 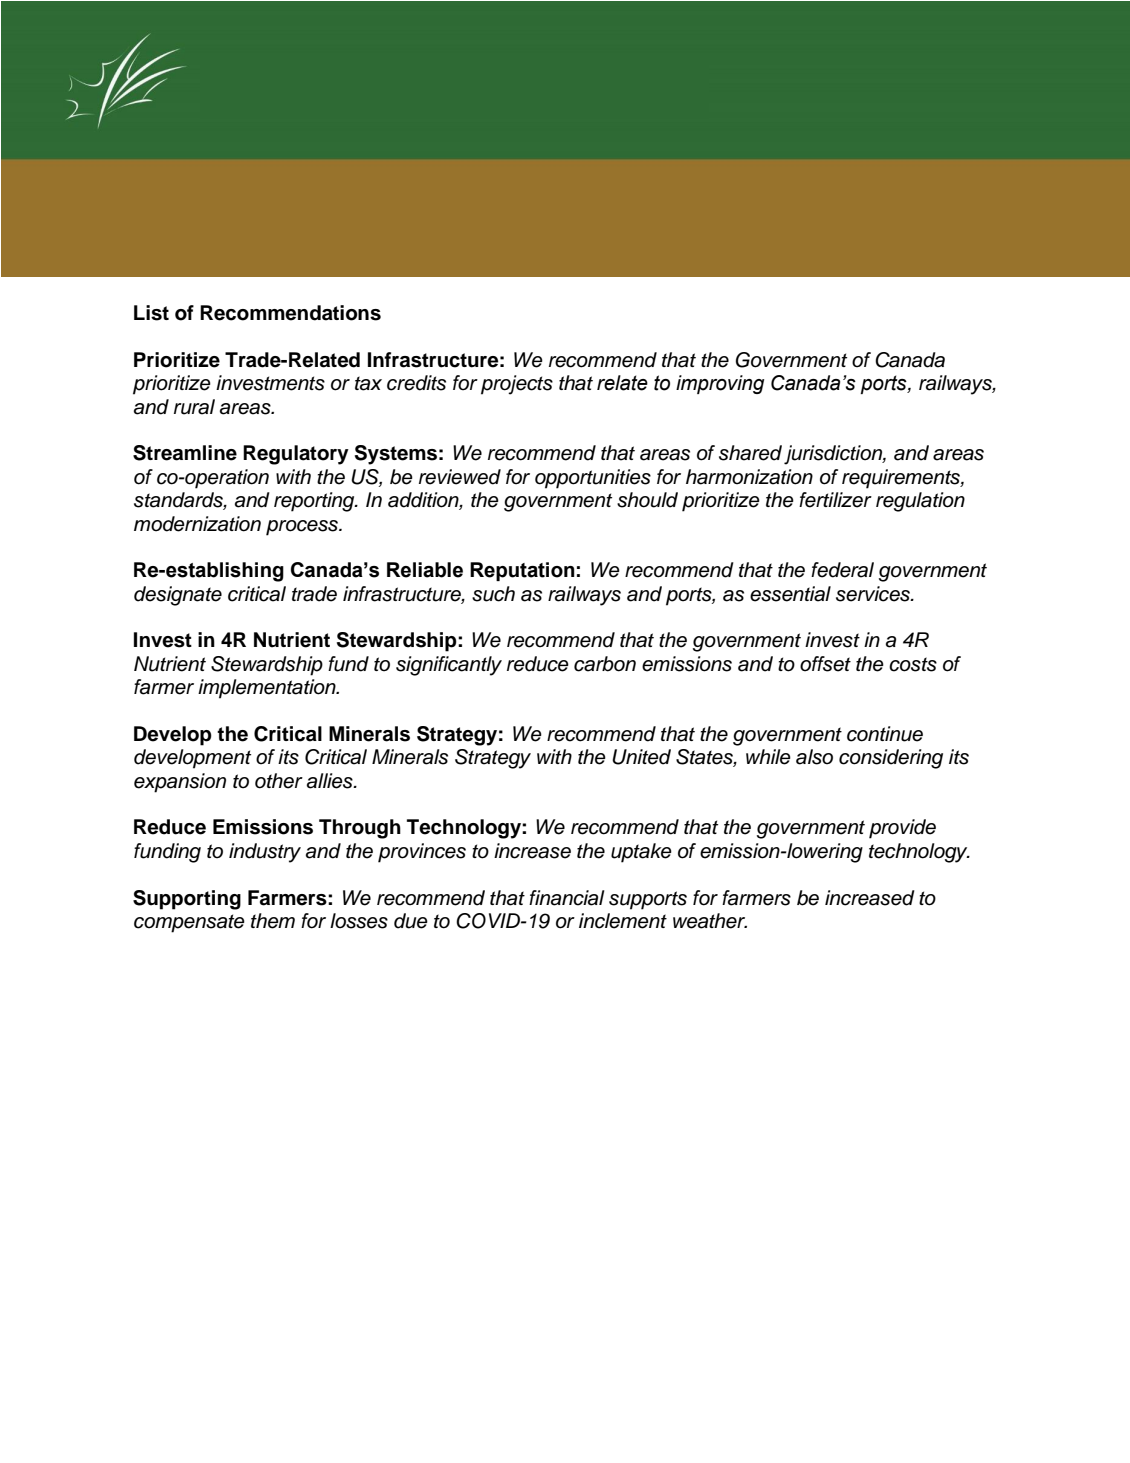 What do you see at coordinates (835, 500) in the screenshot?
I see `fertilizer` at bounding box center [835, 500].
